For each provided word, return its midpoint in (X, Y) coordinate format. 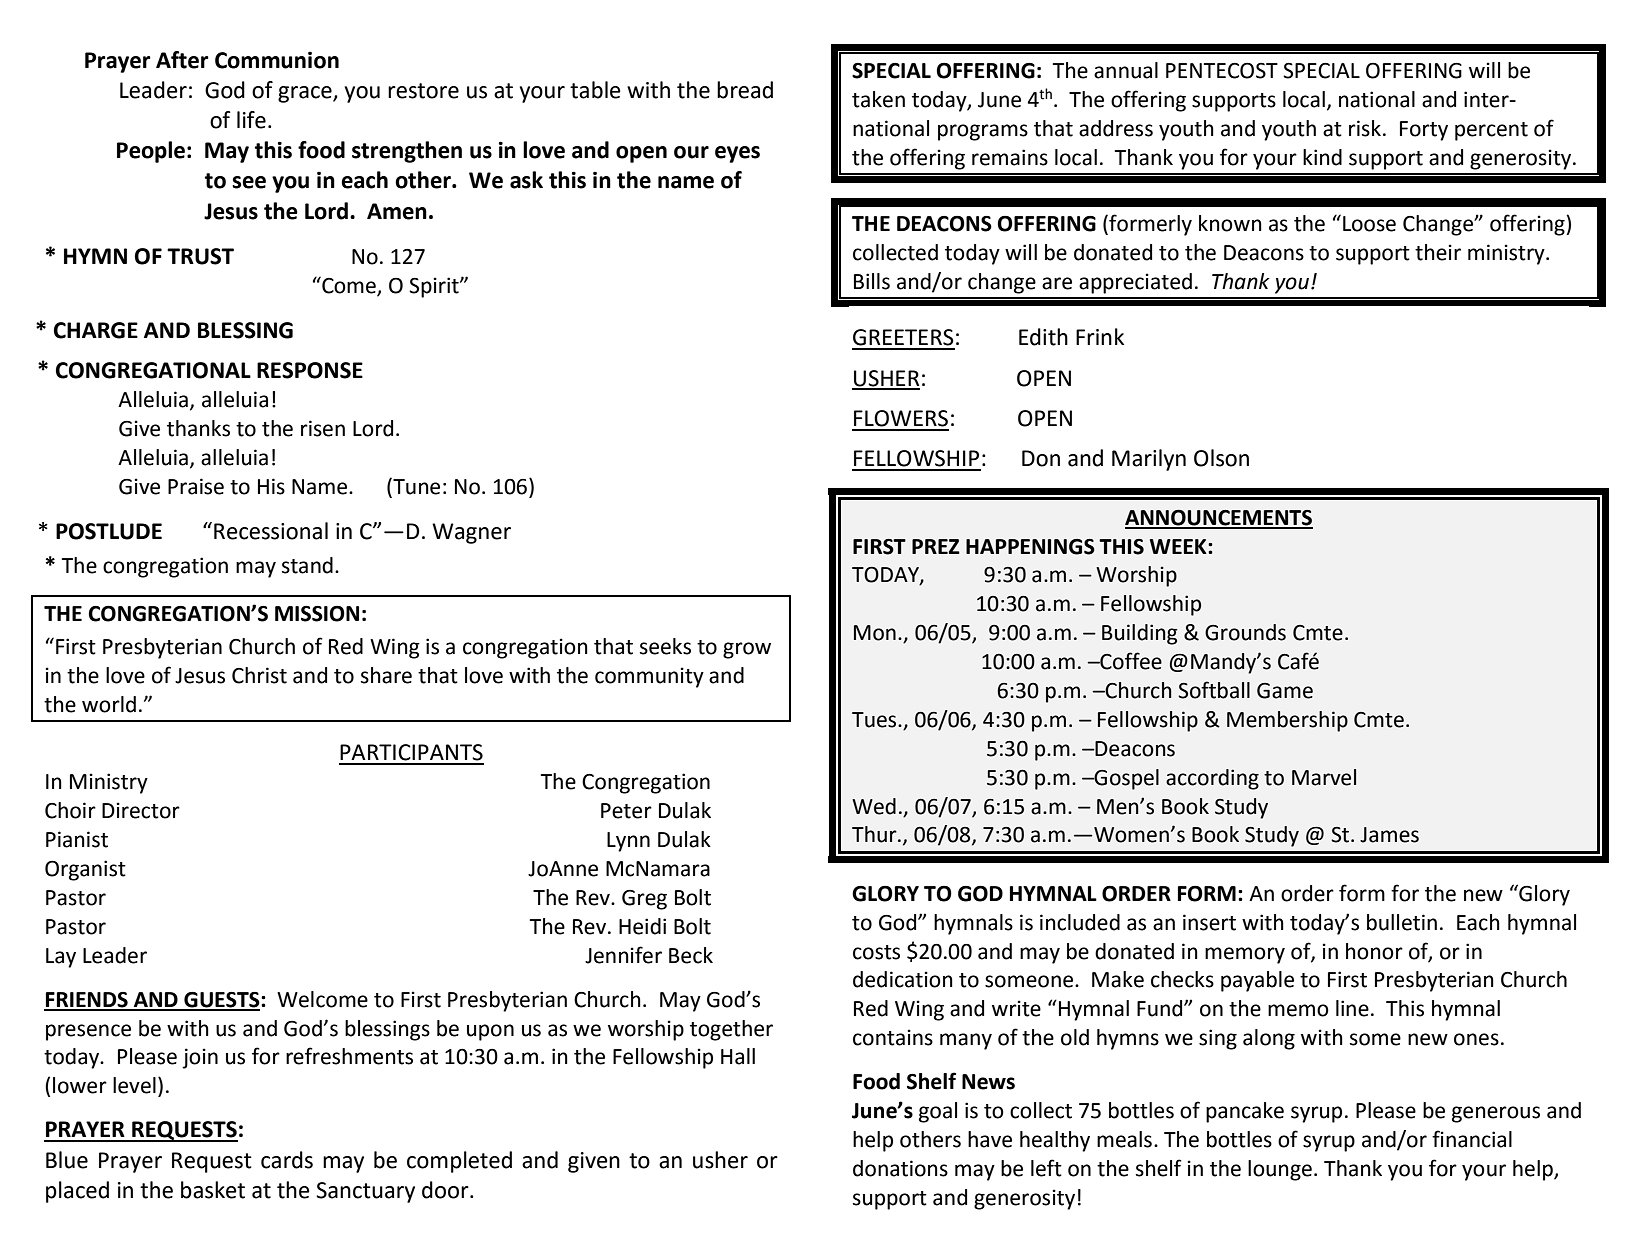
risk (1365, 128)
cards (287, 1160)
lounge (1280, 1170)
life (251, 120)
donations (900, 1168)
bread (745, 90)
